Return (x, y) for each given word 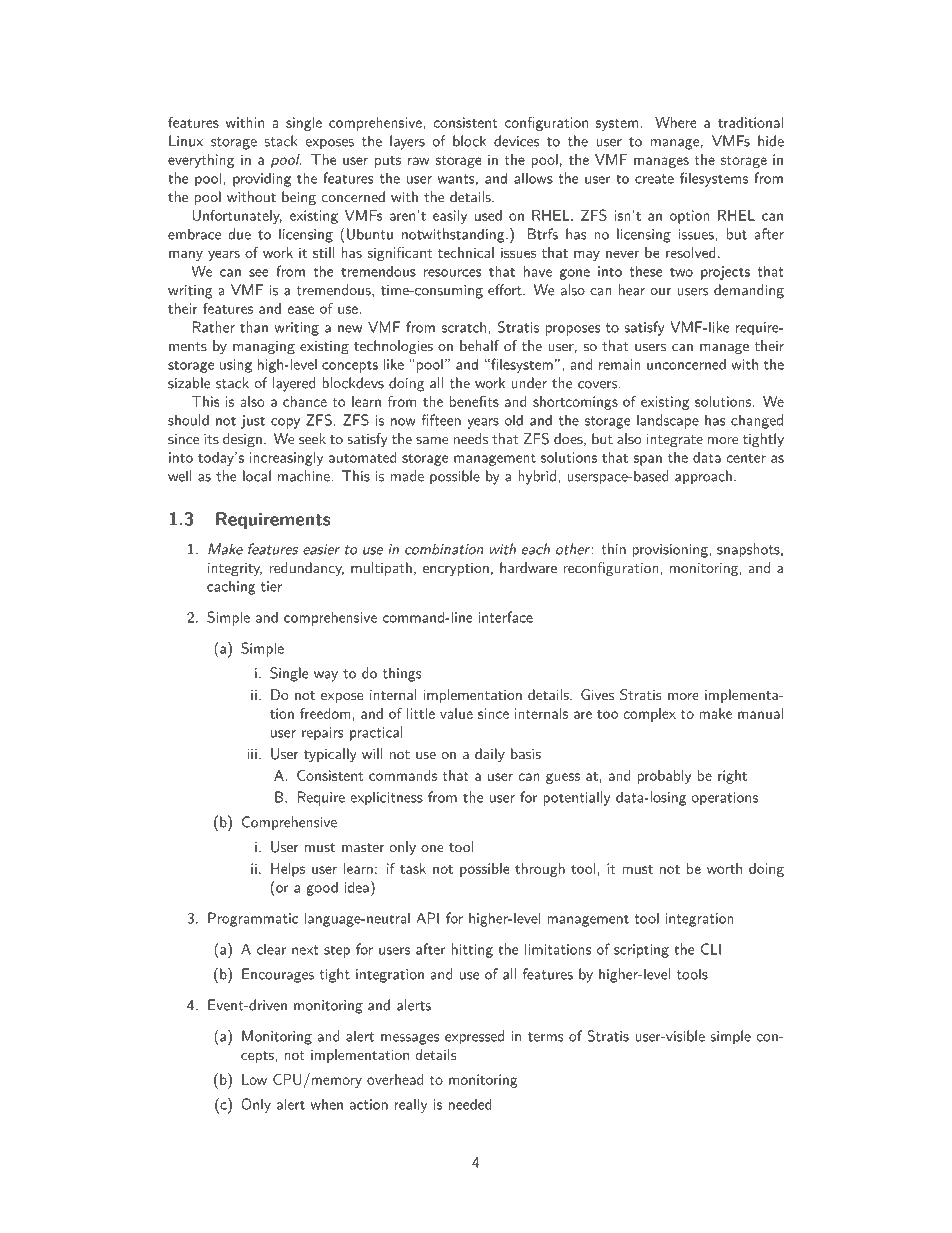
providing (262, 179)
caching (231, 587)
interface (505, 617)
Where (676, 122)
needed (470, 1104)
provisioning (671, 551)
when (327, 1104)
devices (516, 141)
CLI (711, 949)
